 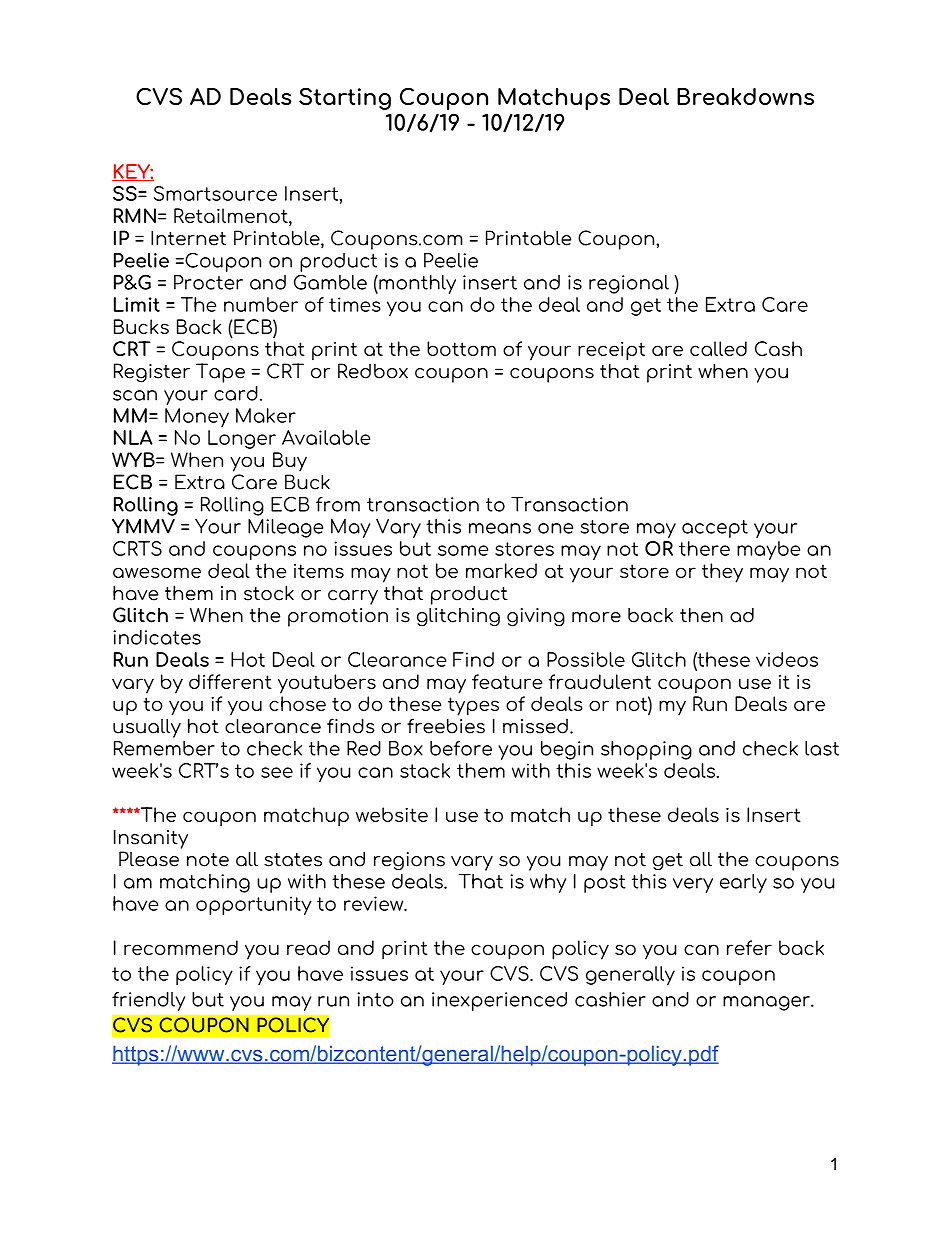 What do you see at coordinates (822, 748) in the page?
I see `last` at bounding box center [822, 748].
